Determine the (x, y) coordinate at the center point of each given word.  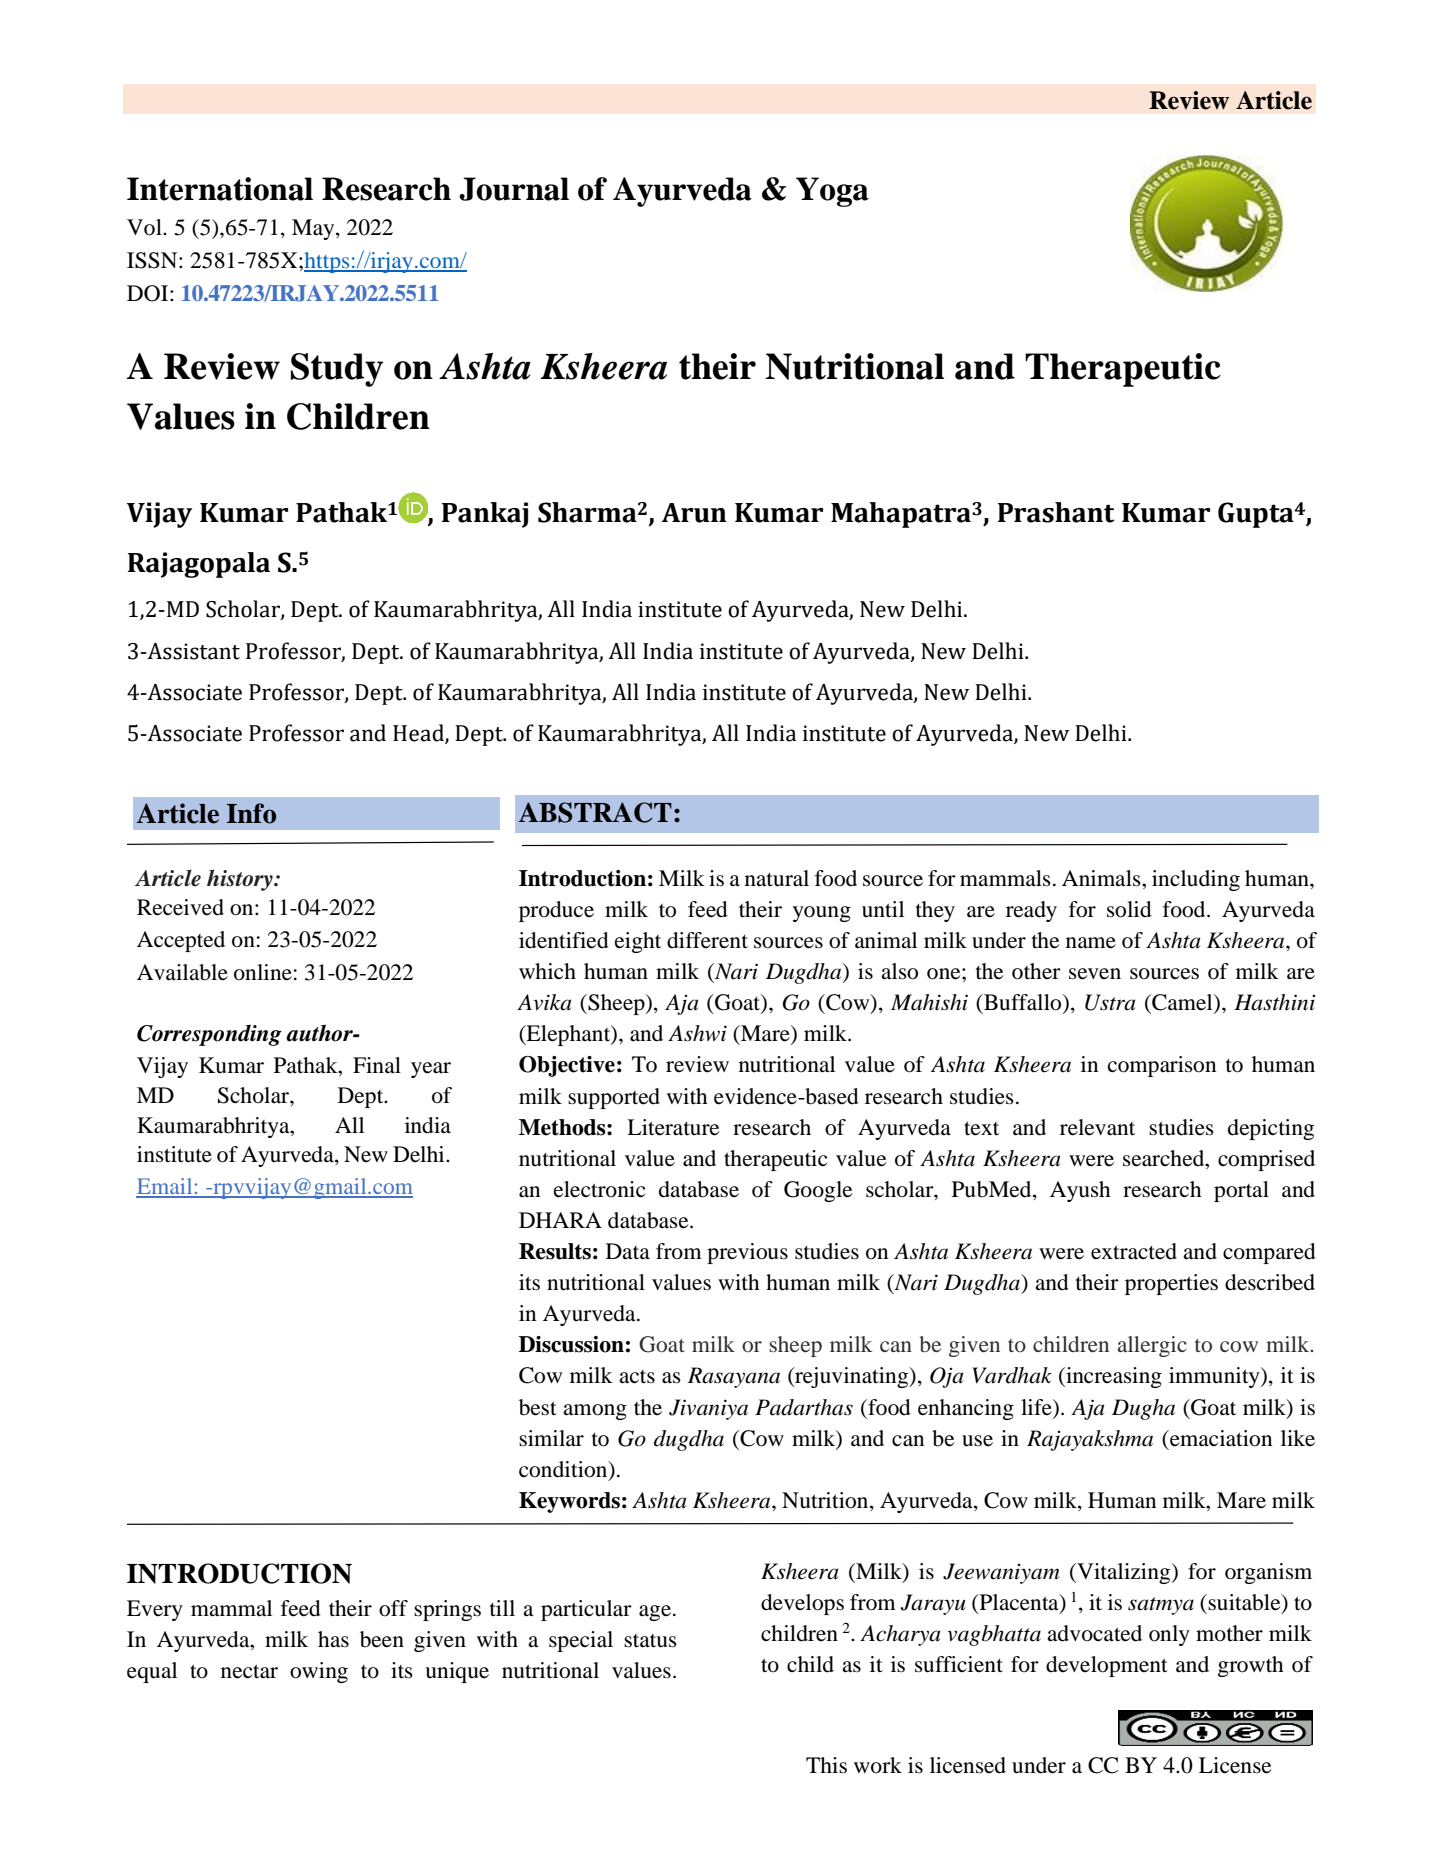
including (1196, 880)
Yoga (832, 192)
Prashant (1056, 512)
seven (1095, 974)
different (707, 940)
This (826, 1765)
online (263, 972)
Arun (694, 513)
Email (165, 1187)
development (1107, 1666)
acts (637, 1377)
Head (419, 734)
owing (319, 1672)
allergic (1152, 1346)
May (314, 229)
